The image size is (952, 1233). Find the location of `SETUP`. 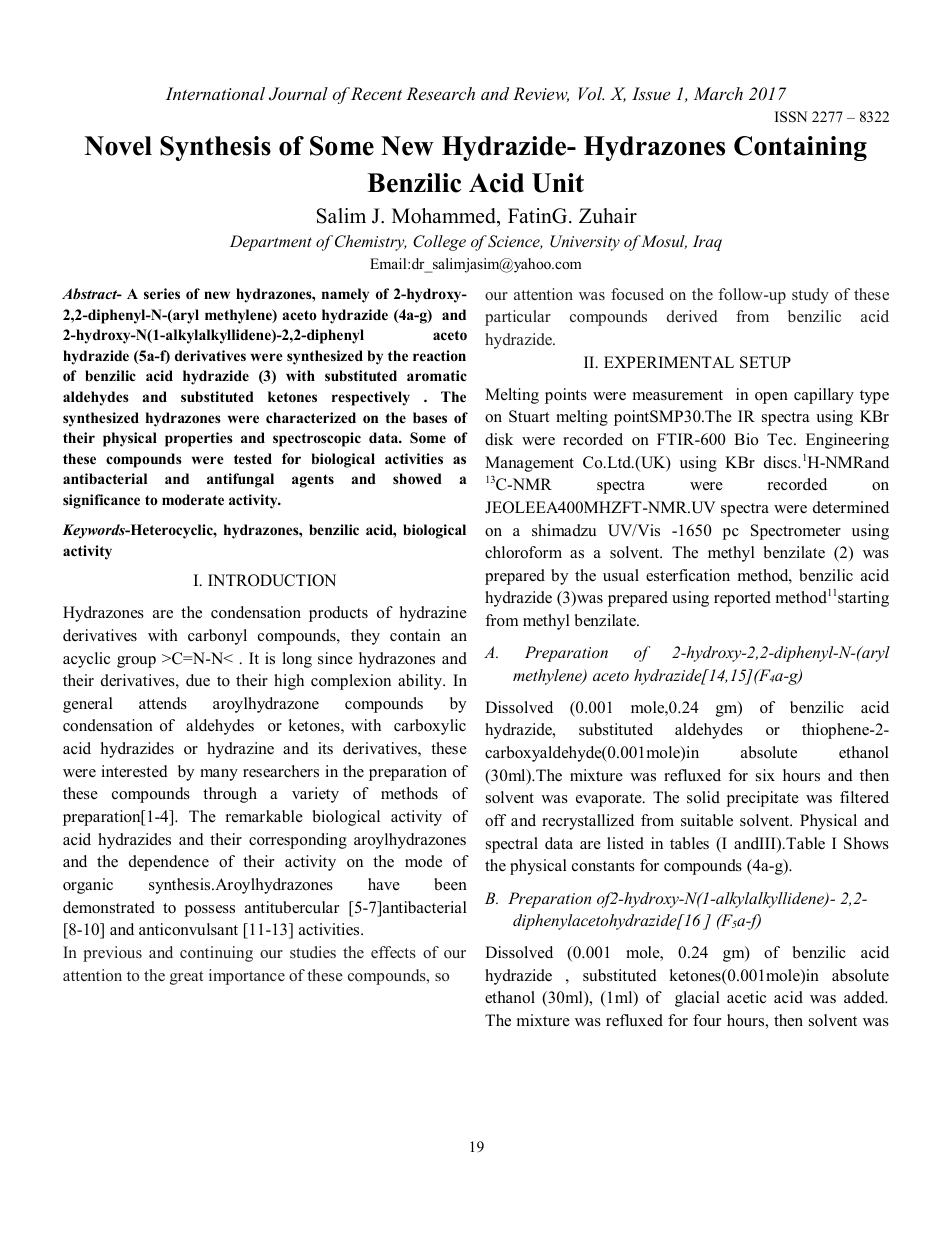

SETUP is located at coordinates (765, 362).
